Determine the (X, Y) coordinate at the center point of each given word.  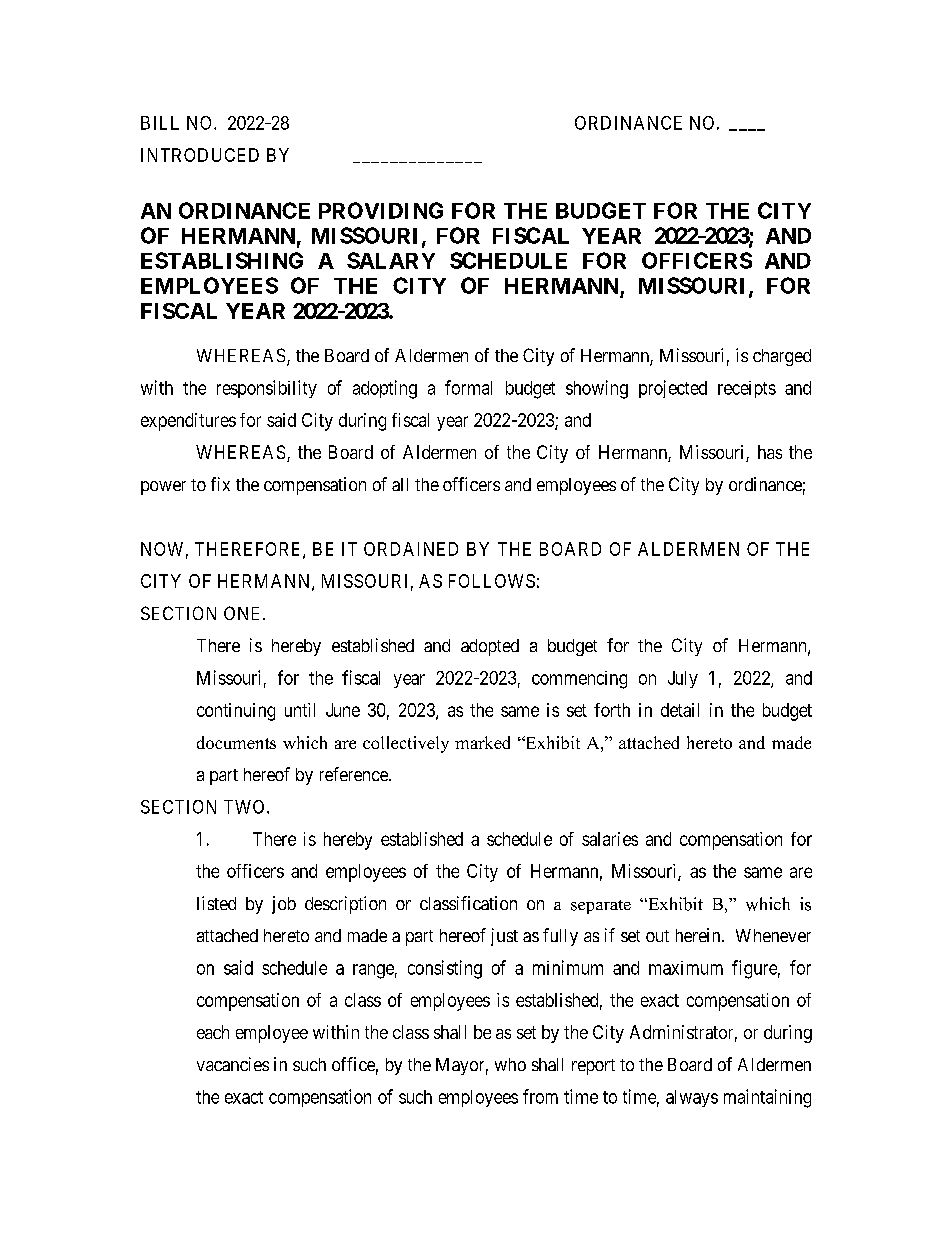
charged (782, 357)
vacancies (233, 1064)
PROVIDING (381, 210)
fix (220, 484)
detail (680, 710)
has (770, 452)
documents (236, 742)
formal (468, 387)
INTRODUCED (200, 155)
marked (482, 742)
